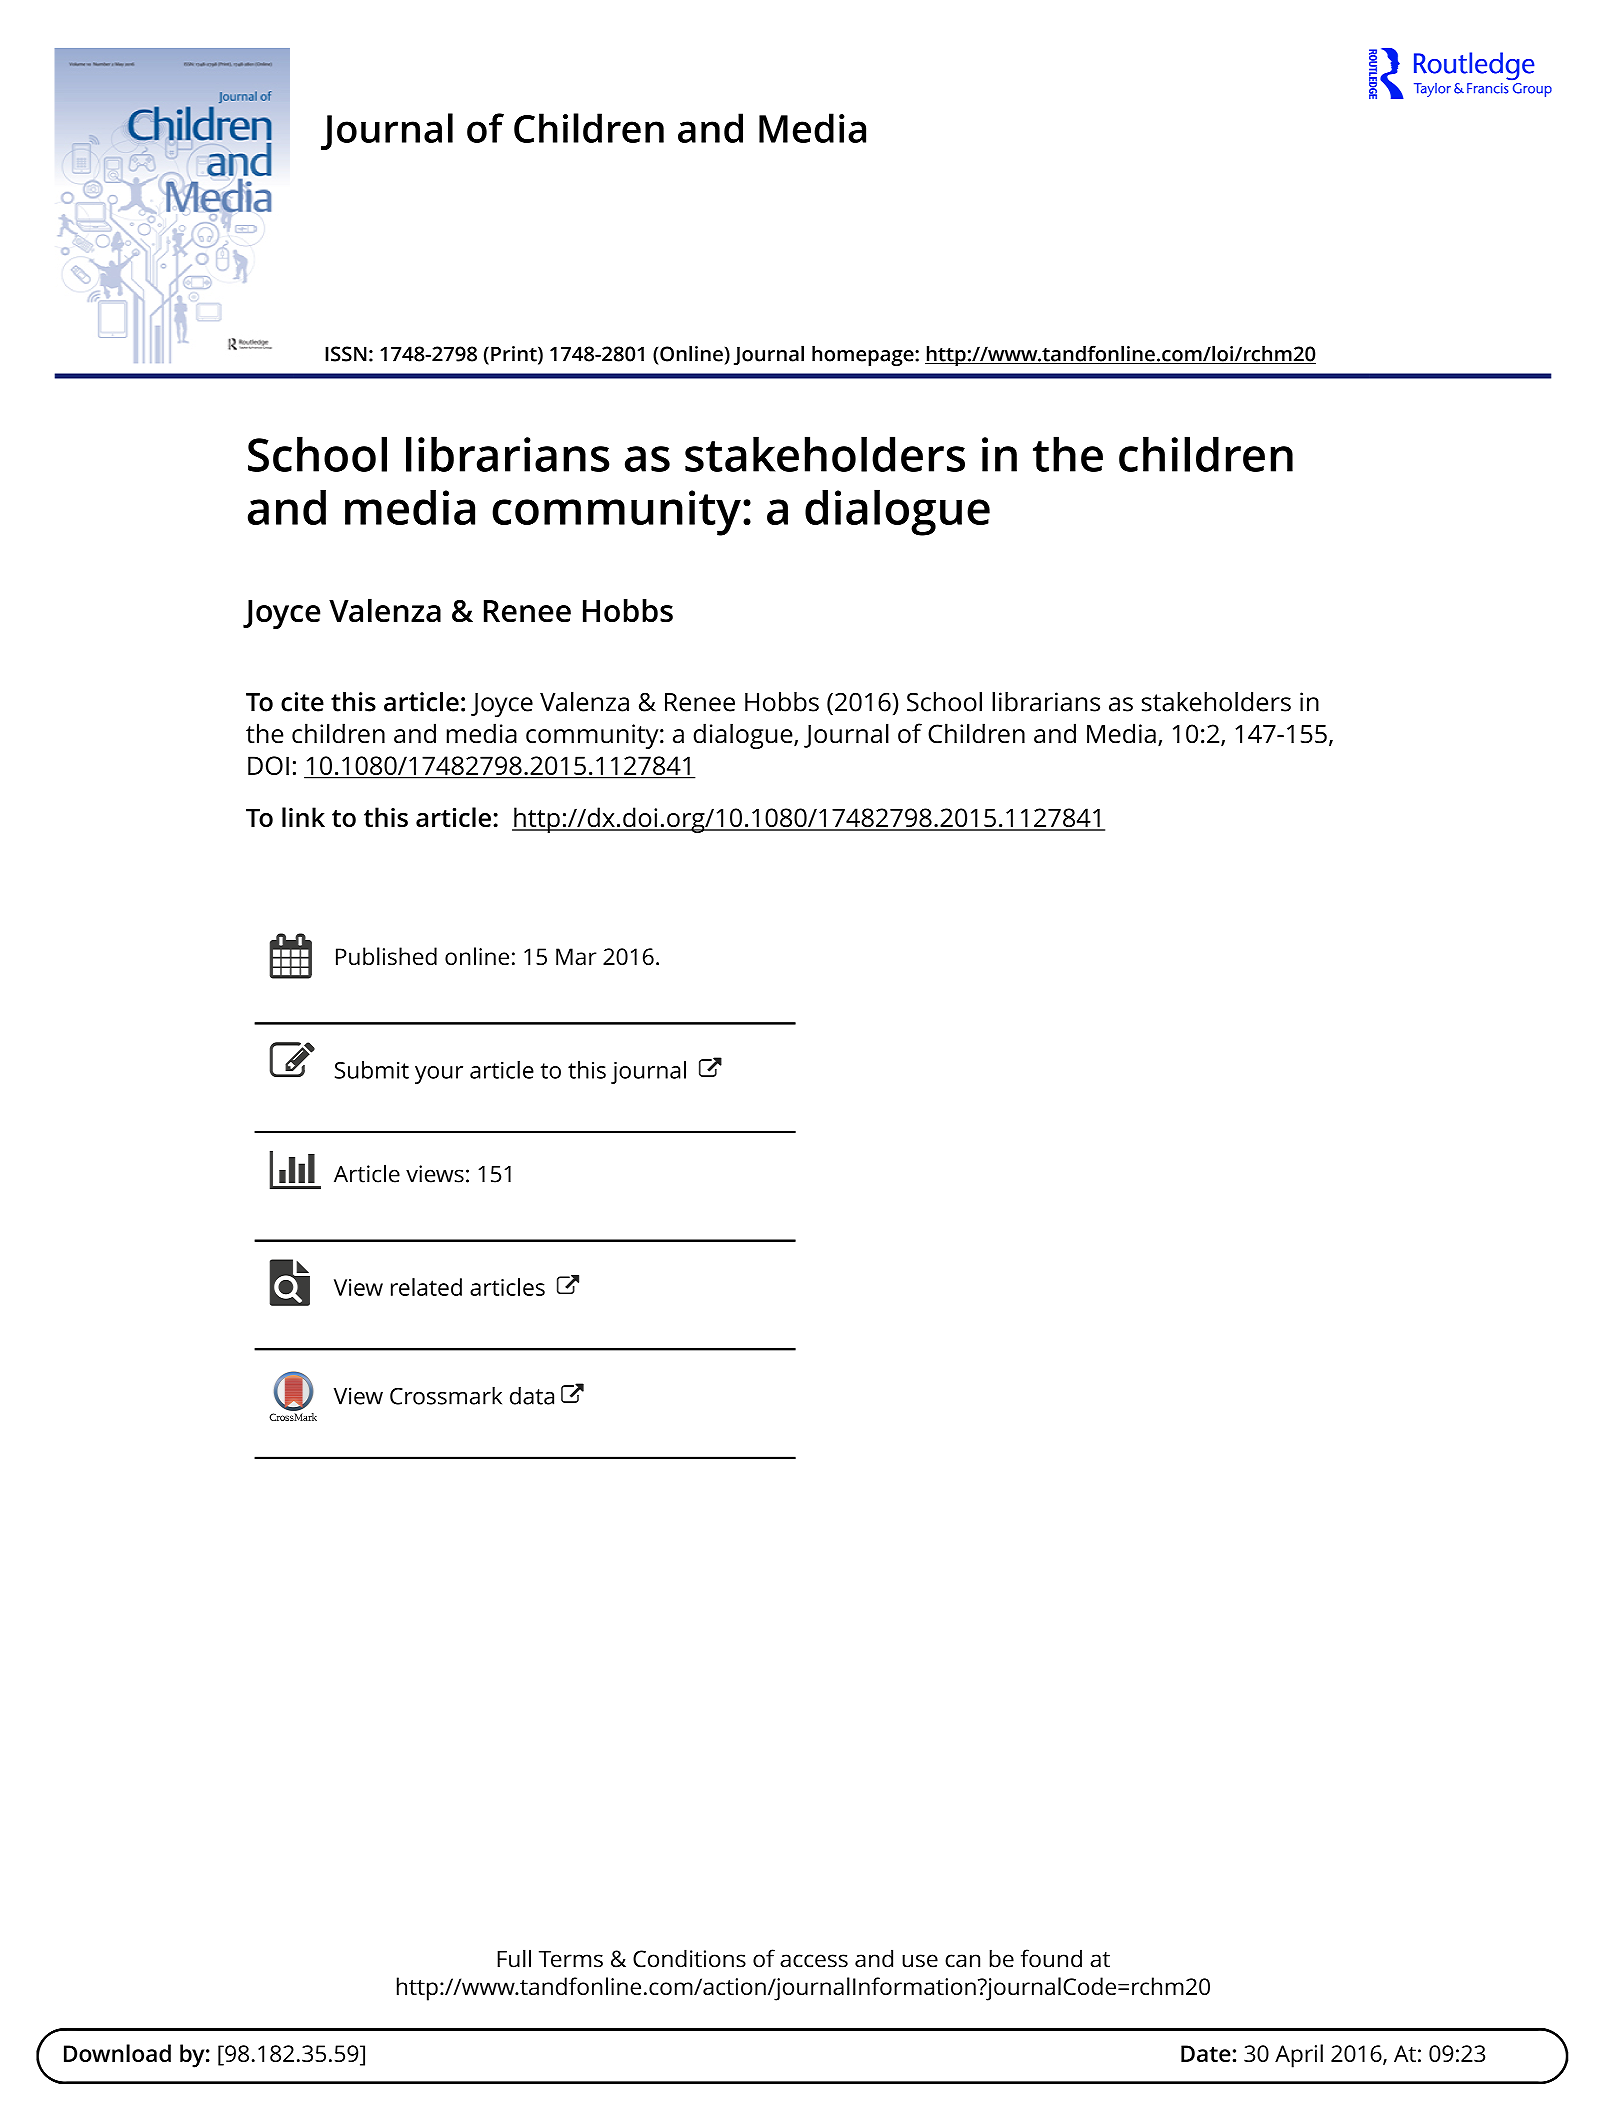 Image resolution: width=1606 pixels, height=2109 pixels. I want to click on related, so click(426, 1287).
